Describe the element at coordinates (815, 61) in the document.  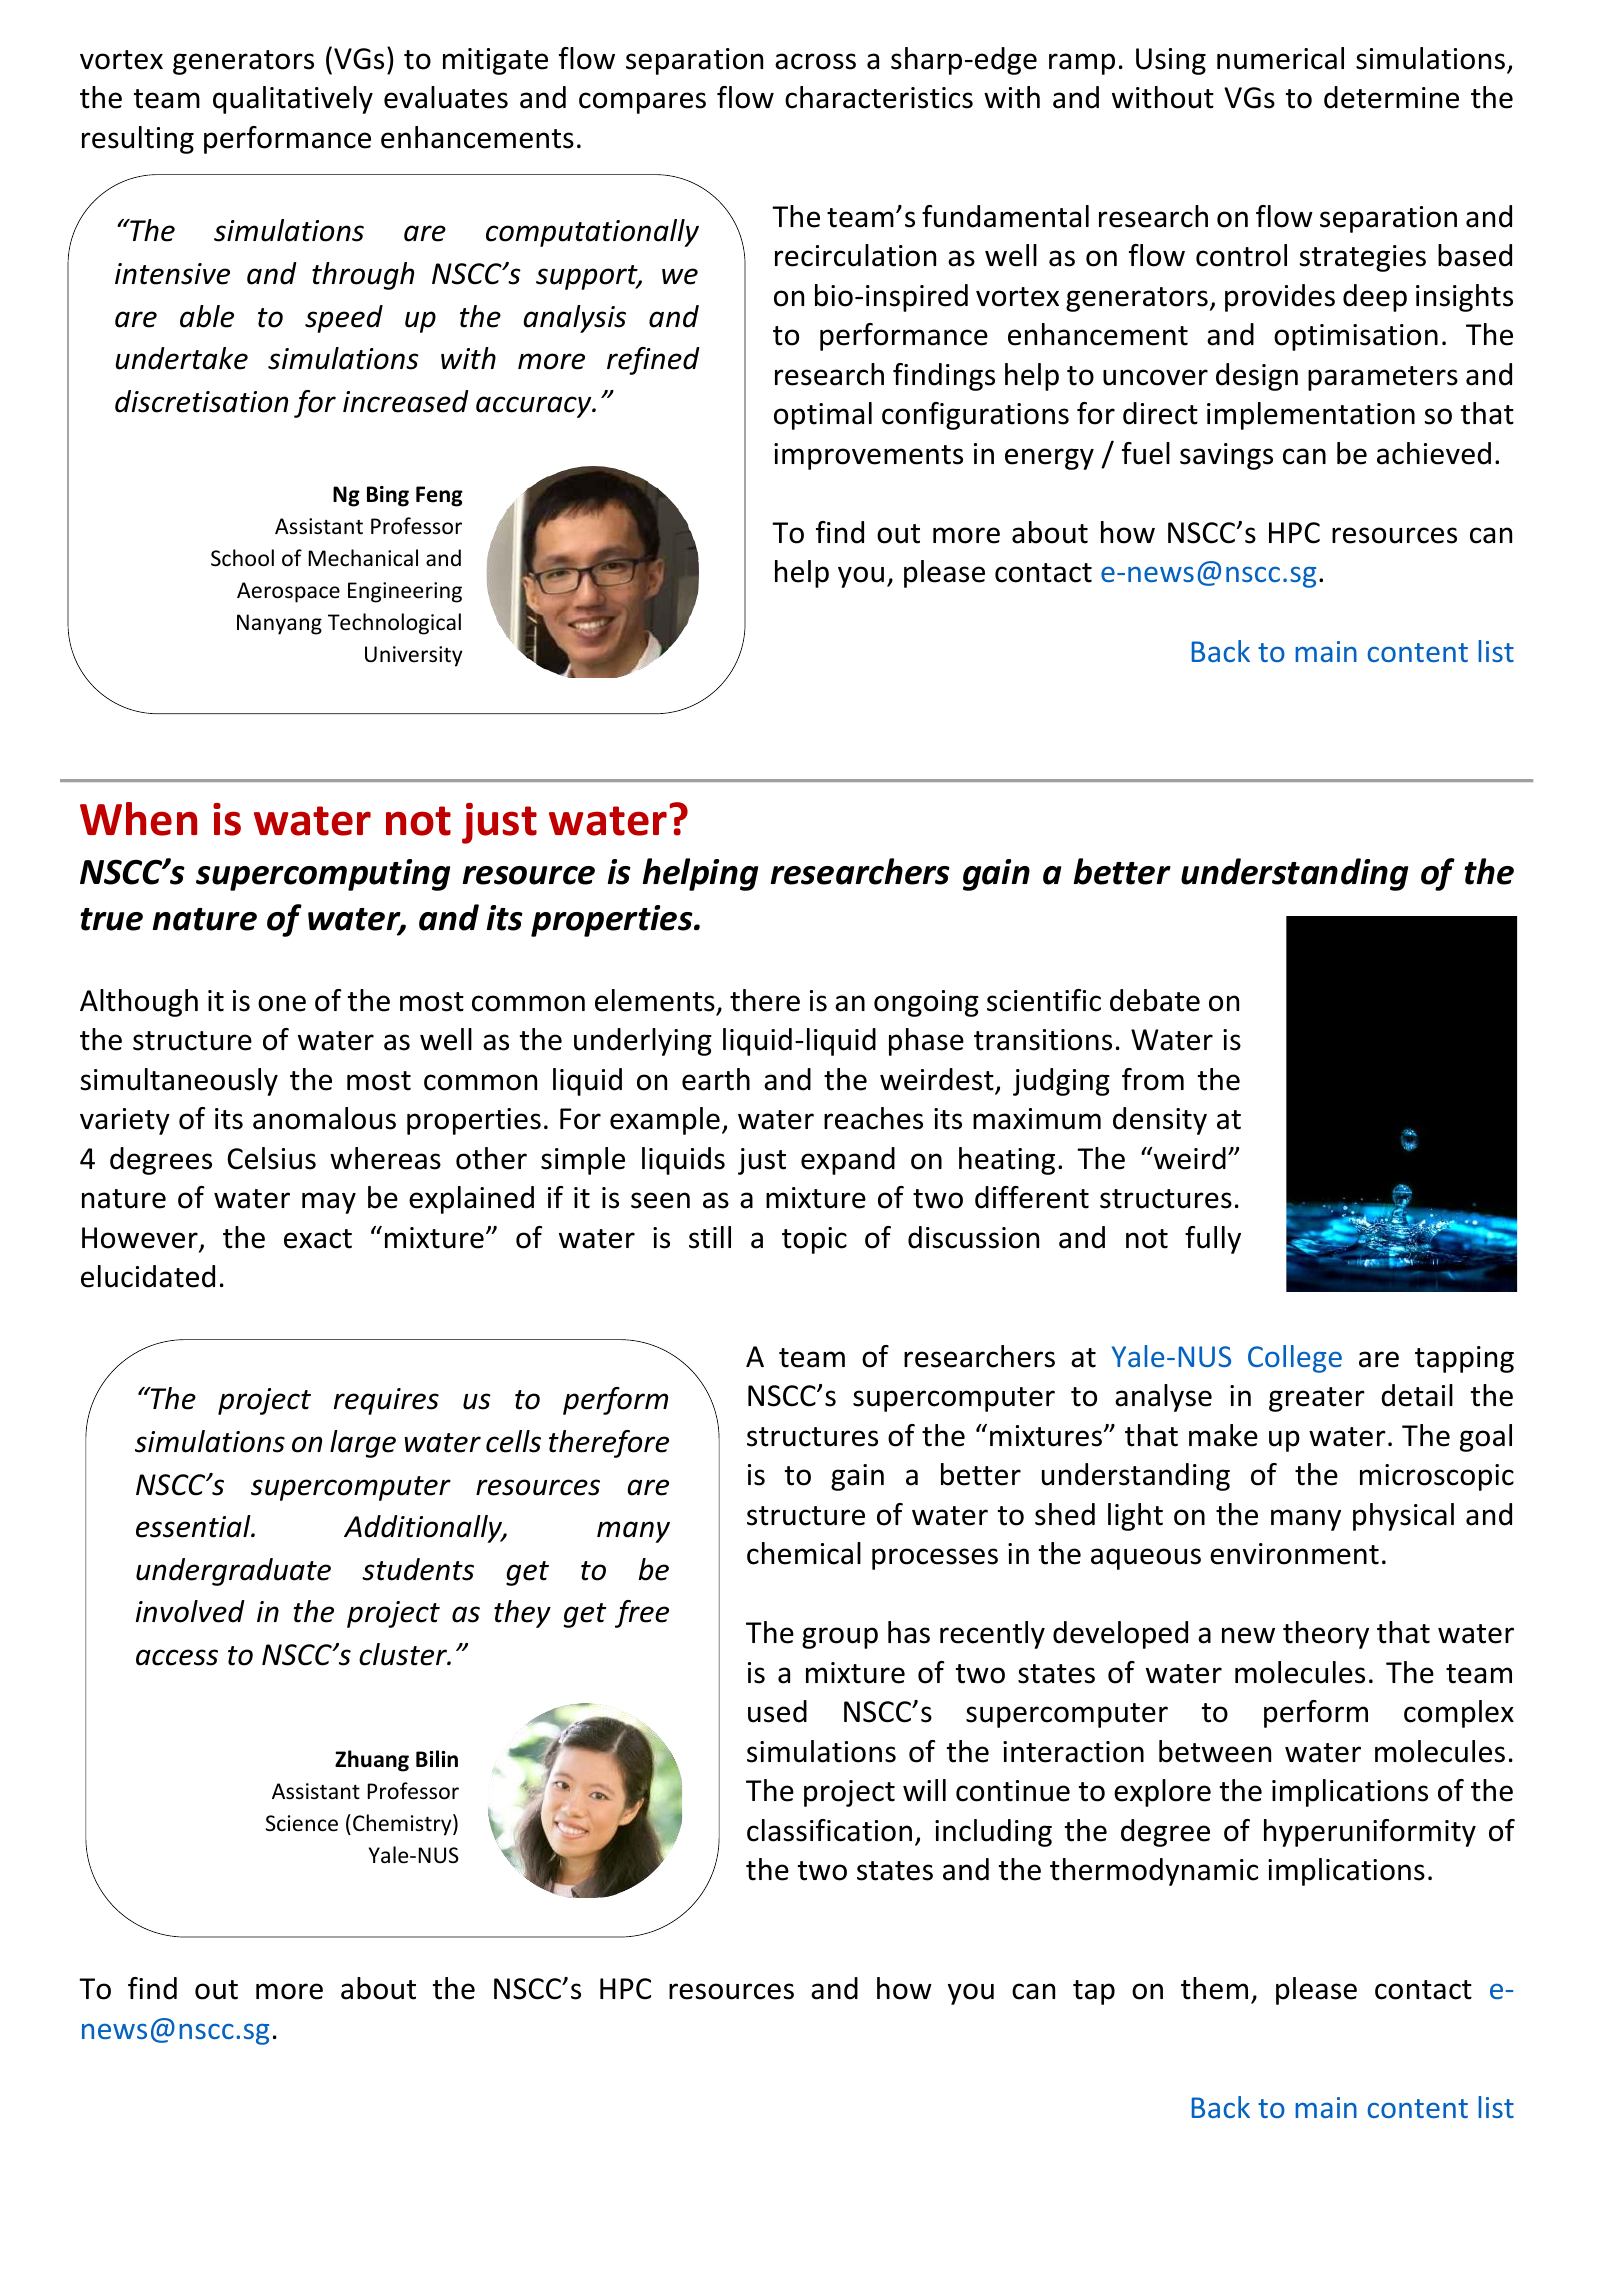
I see `across` at that location.
